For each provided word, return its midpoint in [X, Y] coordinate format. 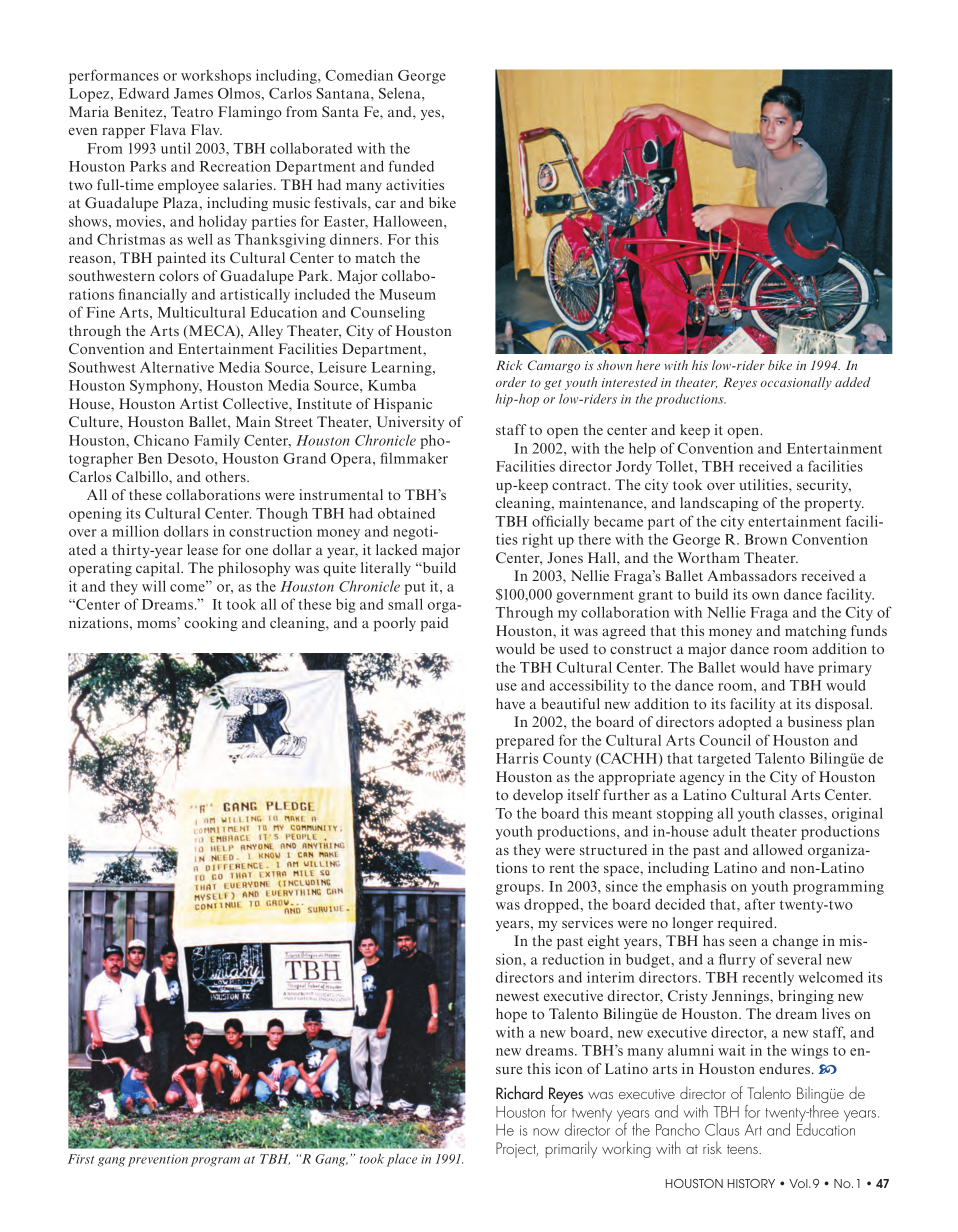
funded [411, 166]
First [81, 1159]
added [853, 382]
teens [743, 1149]
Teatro [192, 111]
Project [517, 1150]
